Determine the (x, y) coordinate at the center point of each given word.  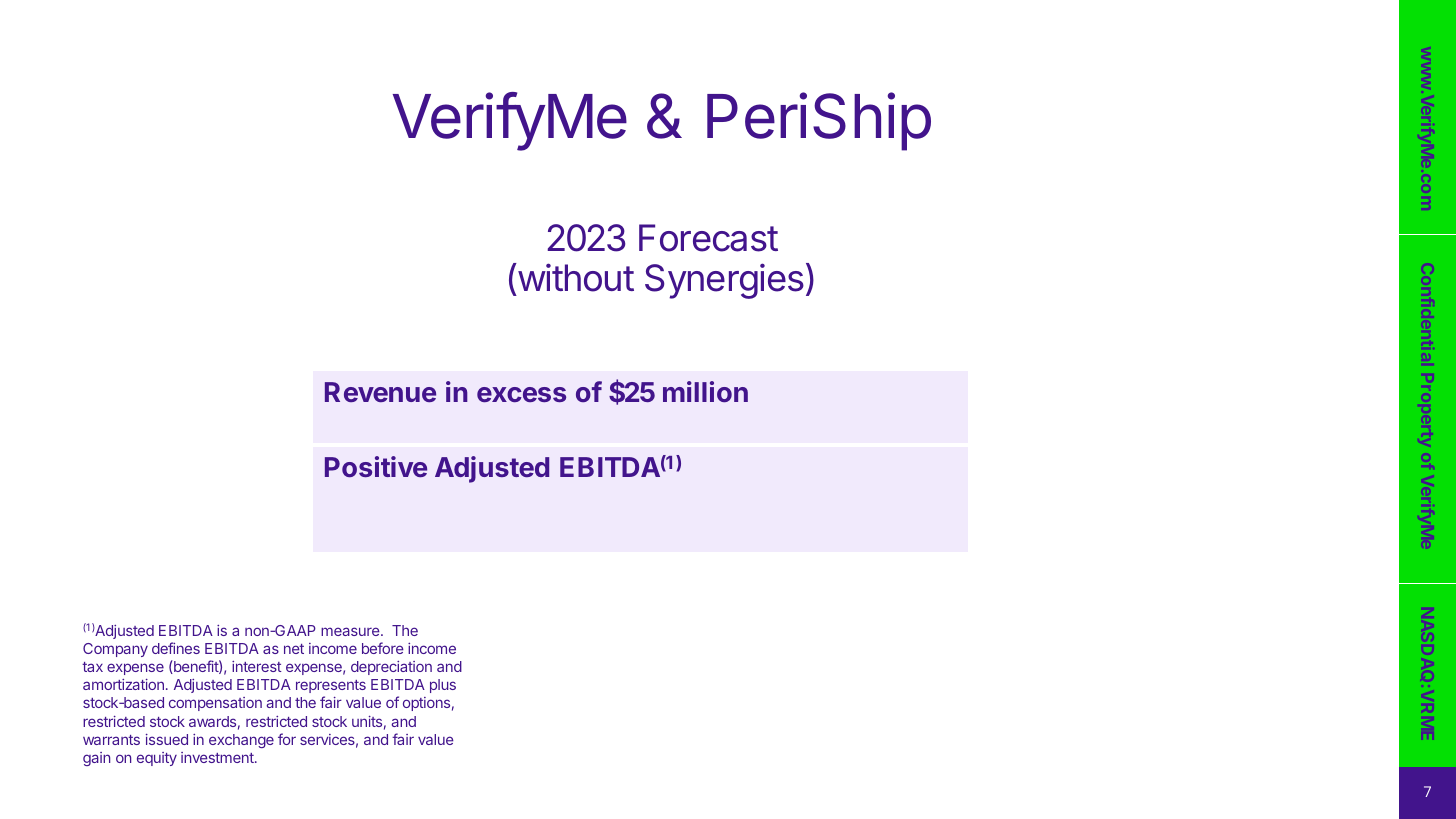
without (575, 277)
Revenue (380, 392)
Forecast (708, 238)
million (705, 391)
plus (443, 686)
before (383, 648)
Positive (376, 466)
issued (167, 739)
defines (176, 648)
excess (521, 394)
